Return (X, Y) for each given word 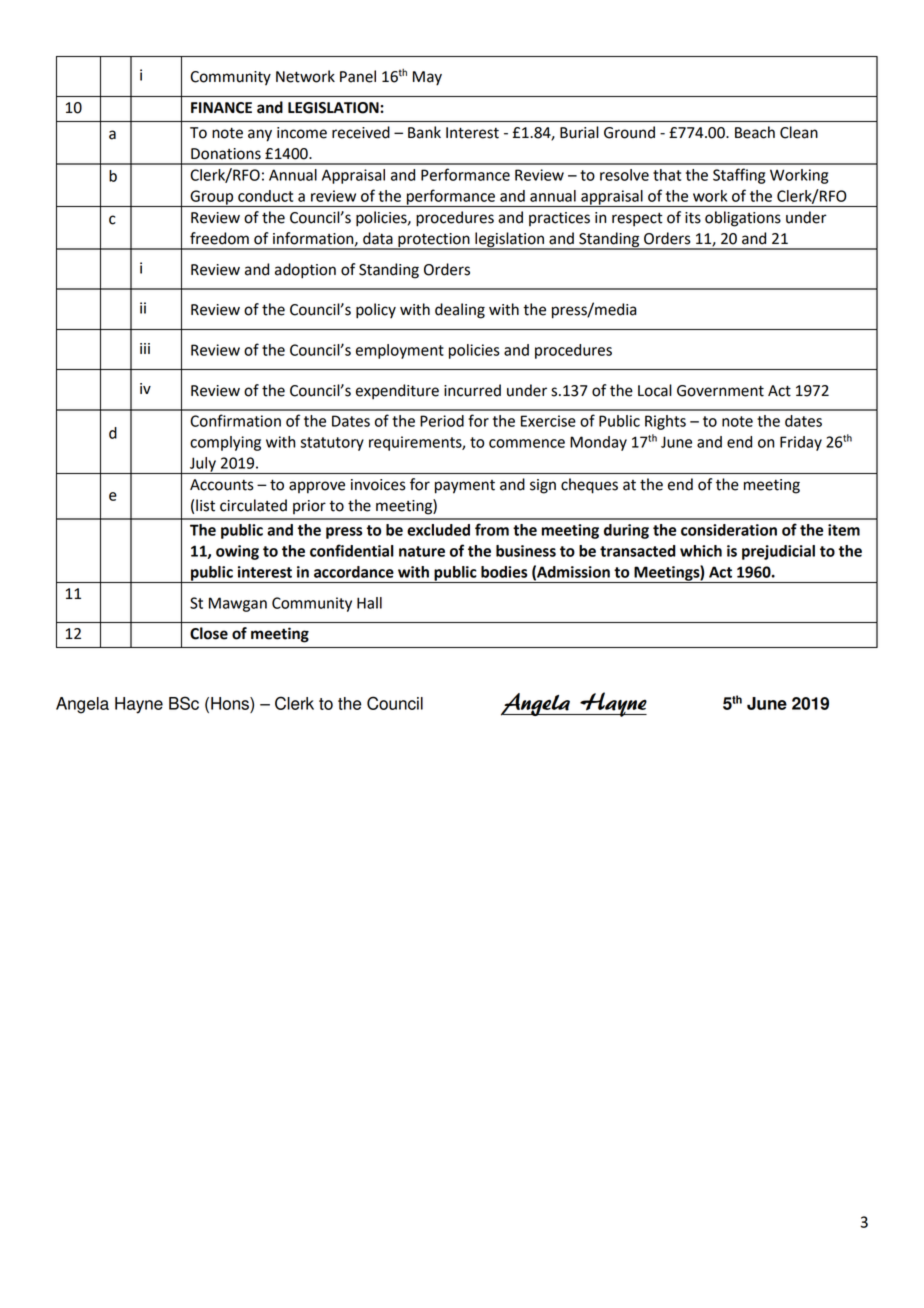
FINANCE (221, 108)
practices (559, 219)
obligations (743, 219)
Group (212, 198)
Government (720, 391)
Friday (801, 443)
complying (225, 443)
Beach (755, 132)
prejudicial (778, 552)
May (427, 78)
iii (145, 348)
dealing (460, 311)
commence (527, 443)
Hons (231, 705)
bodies (504, 572)
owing (237, 552)
